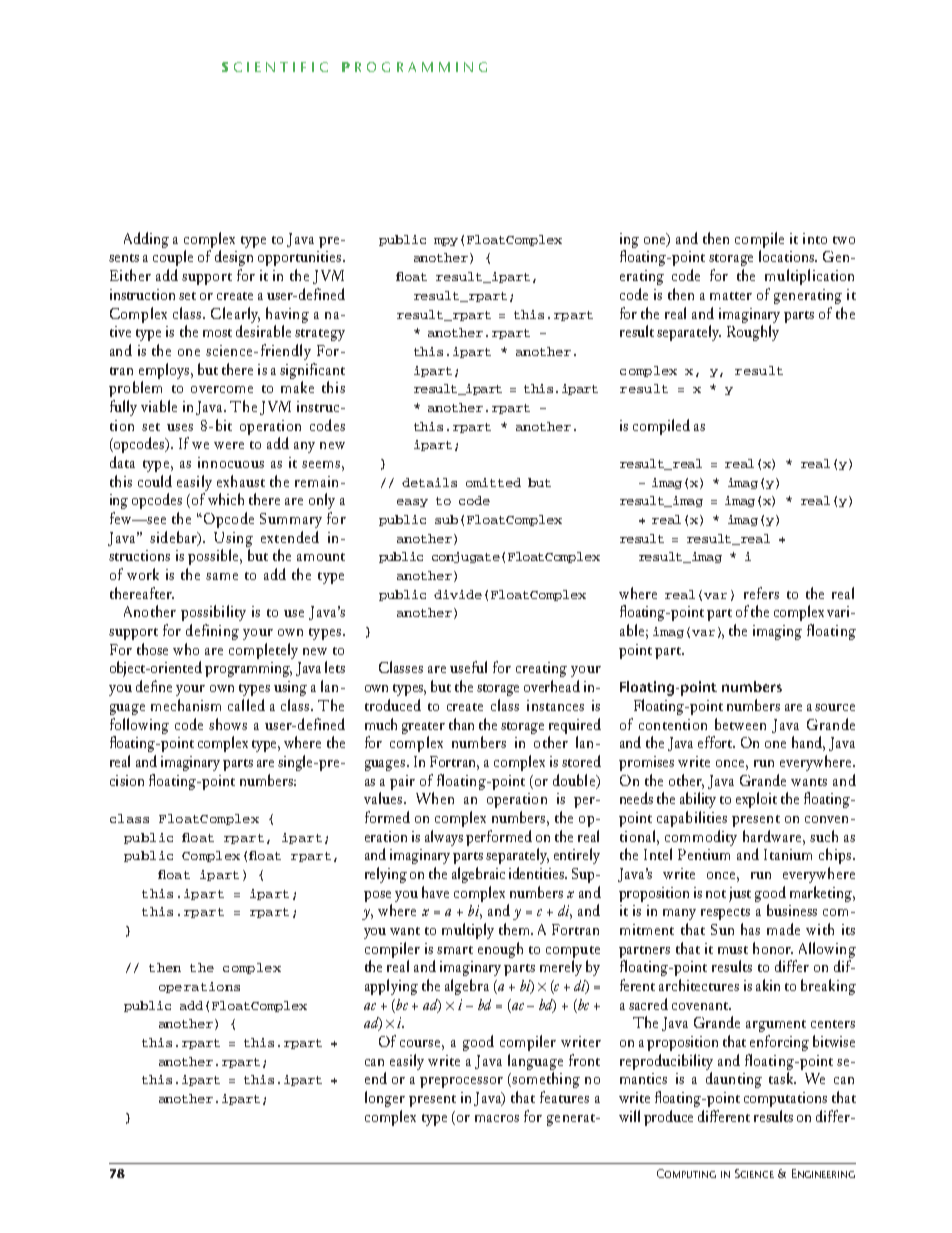 This screenshot has width=952, height=1233. Describe the element at coordinates (740, 724) in the screenshot. I see `between` at that location.
